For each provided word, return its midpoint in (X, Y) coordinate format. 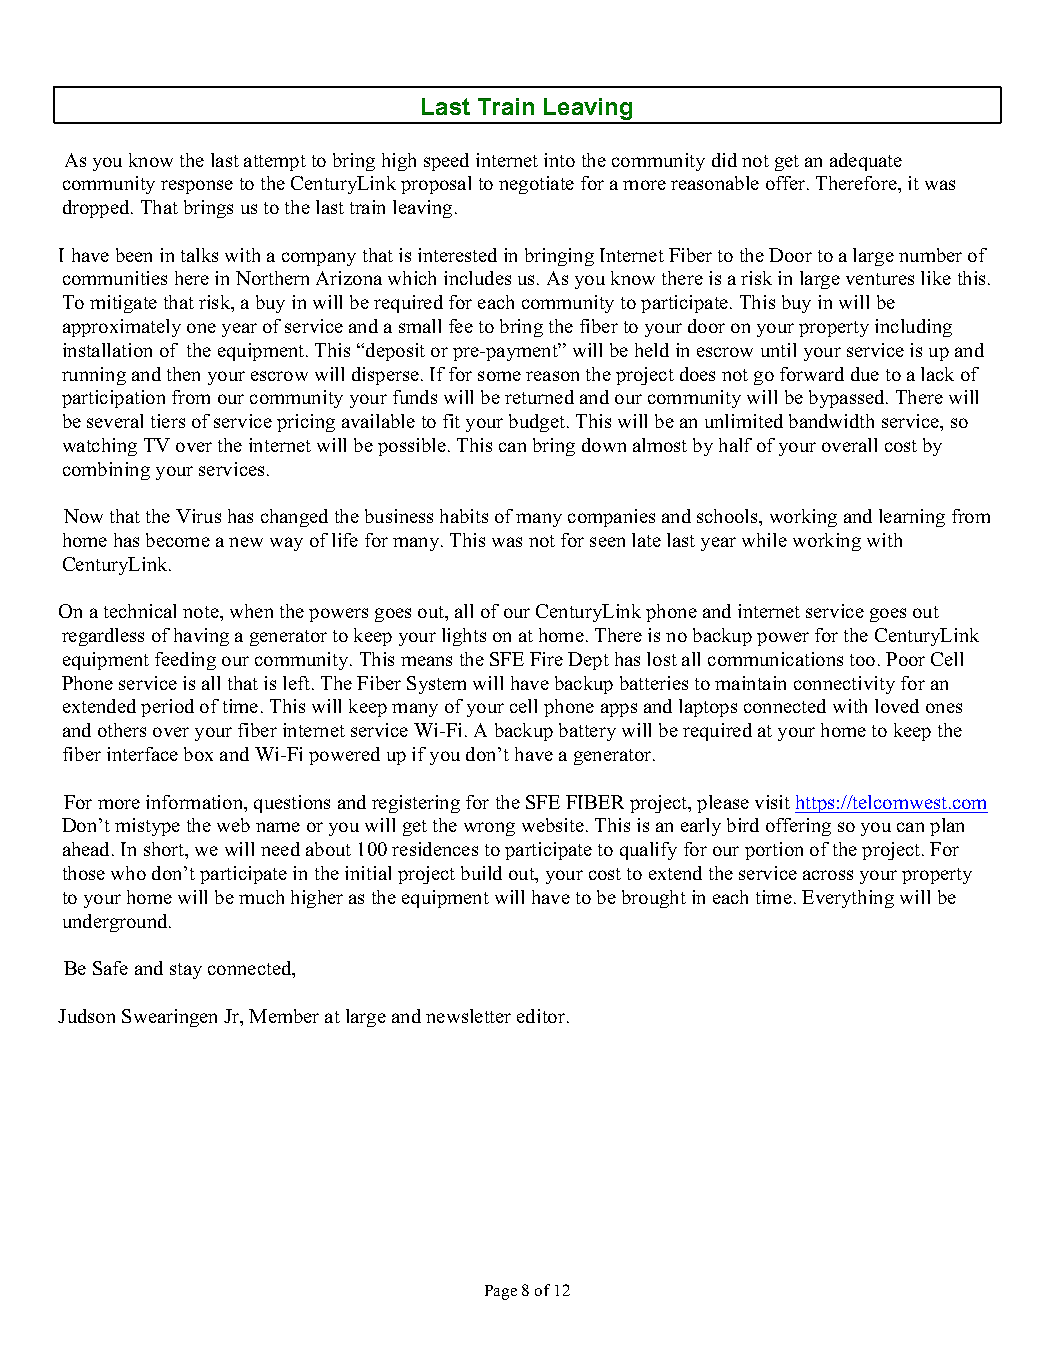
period (167, 708)
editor (541, 1016)
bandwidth (831, 421)
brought (654, 899)
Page (501, 1292)
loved (897, 706)
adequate (866, 162)
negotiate (536, 185)
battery (587, 732)
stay (186, 971)
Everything (848, 899)
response (197, 187)
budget (537, 423)
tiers (168, 421)
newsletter (468, 1016)
